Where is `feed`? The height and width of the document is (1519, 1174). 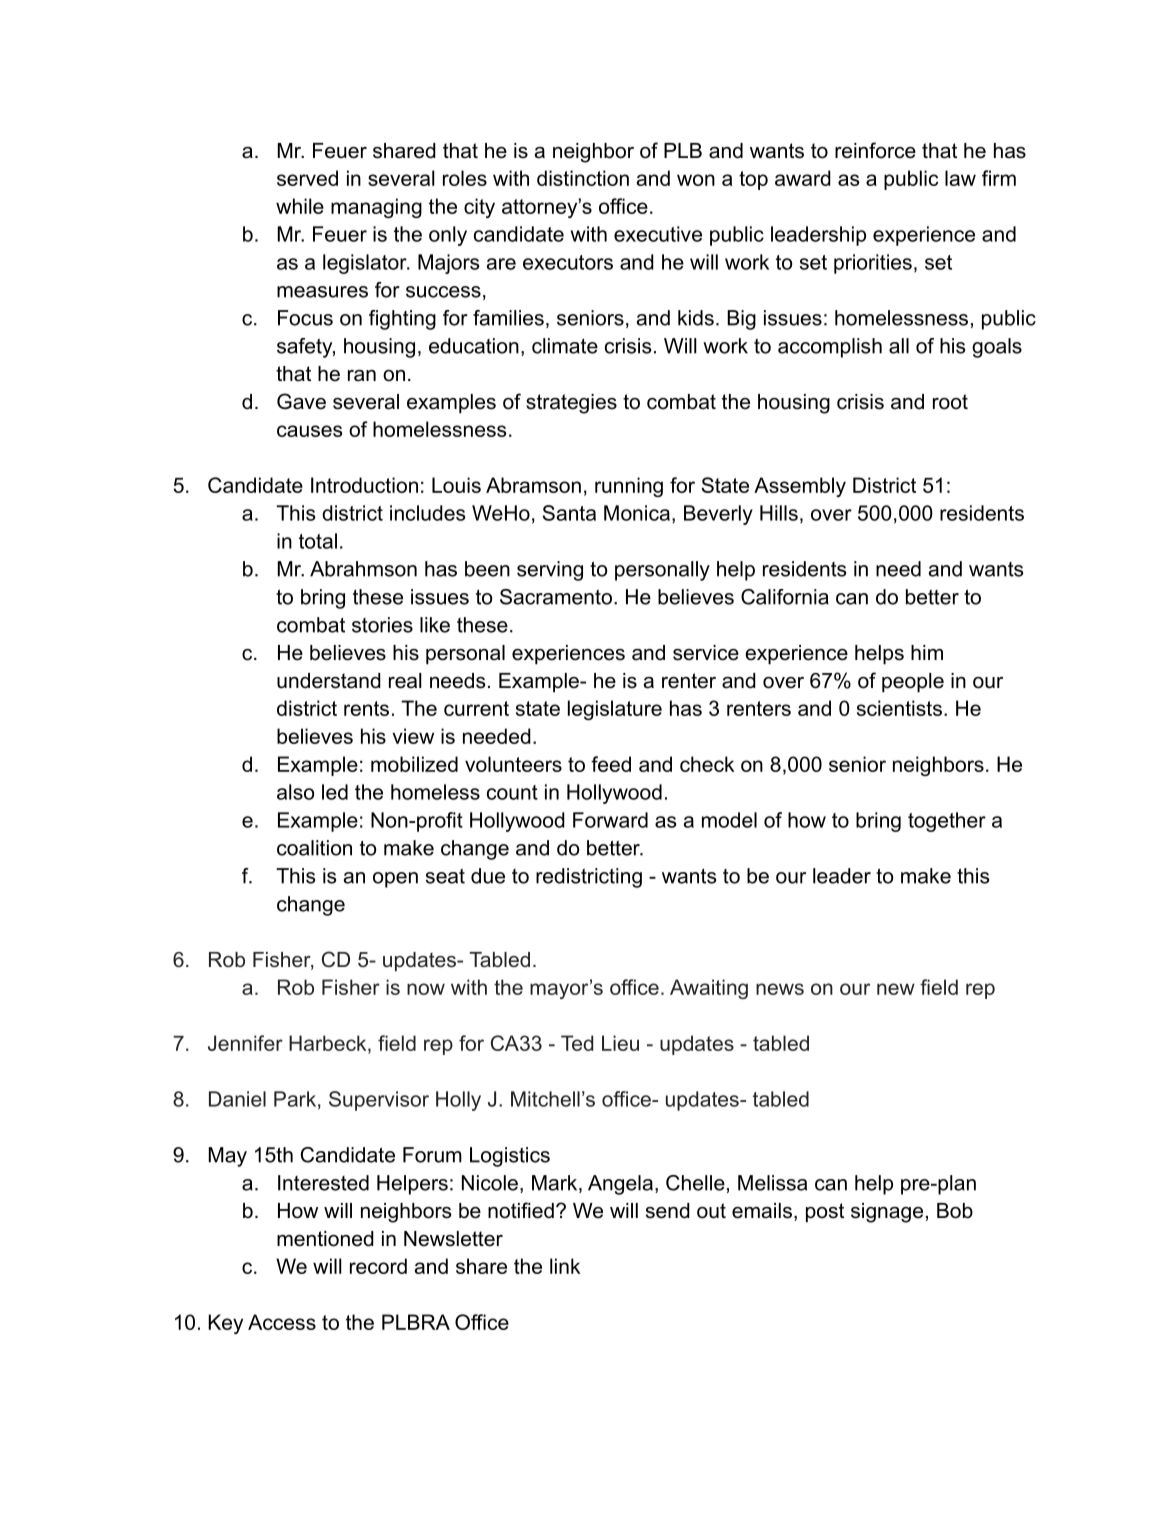 feed is located at coordinates (611, 764).
